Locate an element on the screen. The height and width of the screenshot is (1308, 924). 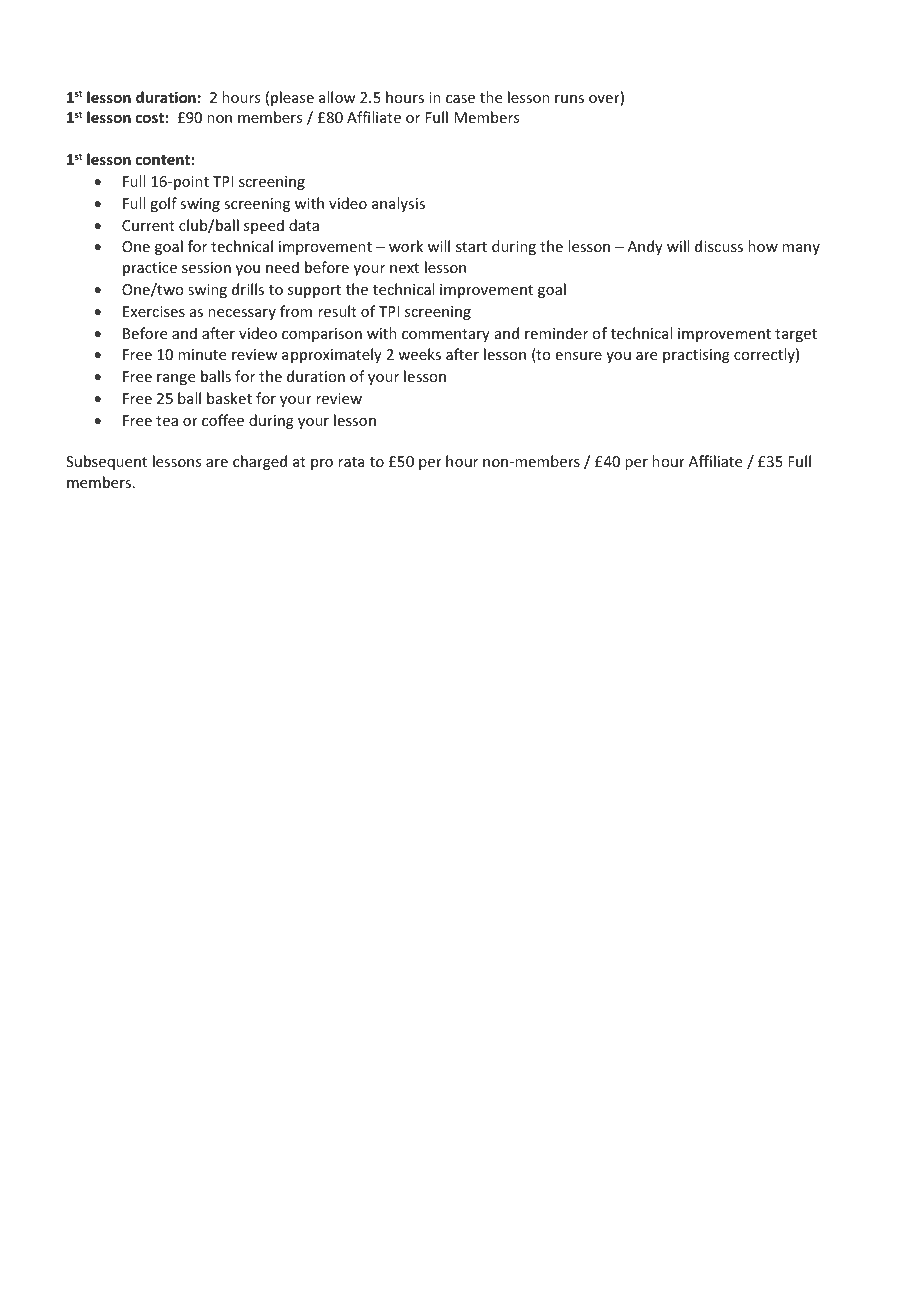
practising is located at coordinates (696, 356).
